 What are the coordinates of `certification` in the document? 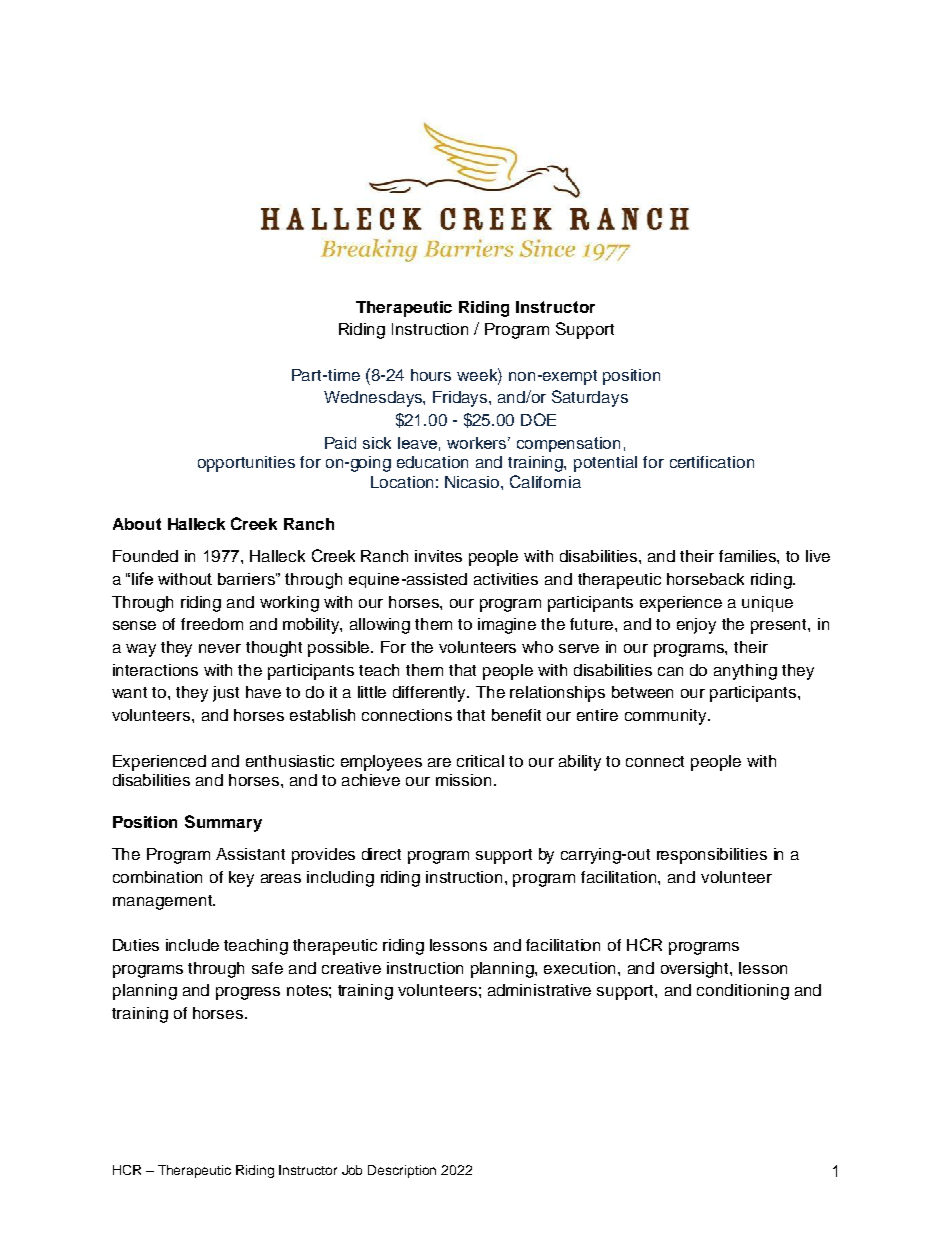 It's located at (712, 462).
